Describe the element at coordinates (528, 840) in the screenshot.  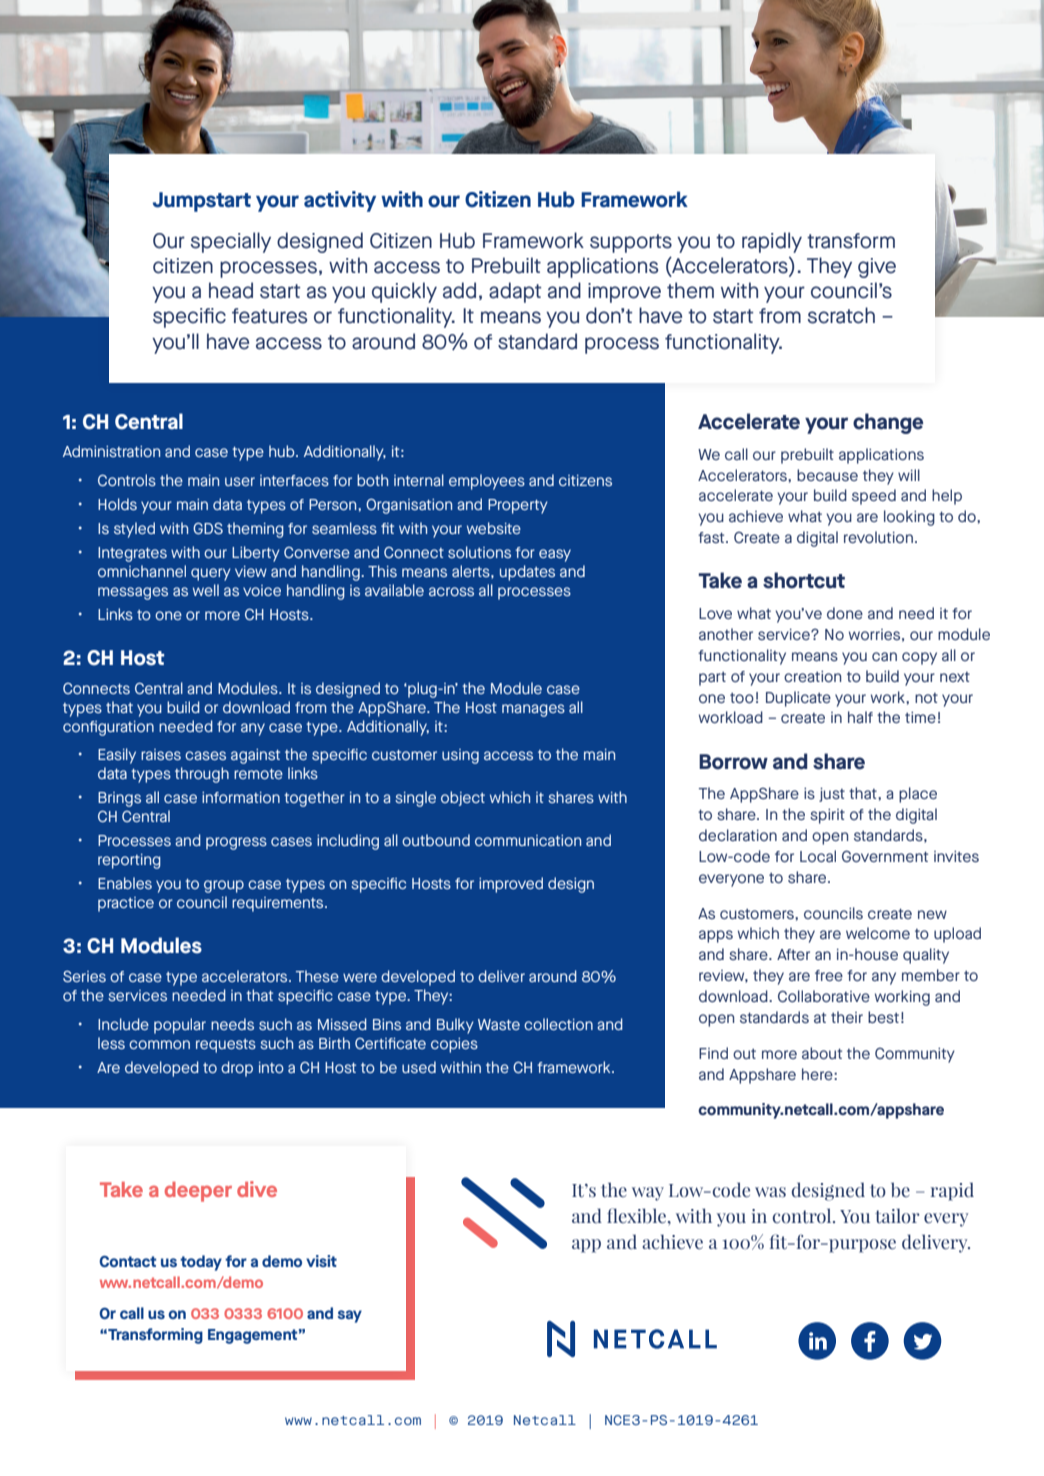
I see `communication` at that location.
